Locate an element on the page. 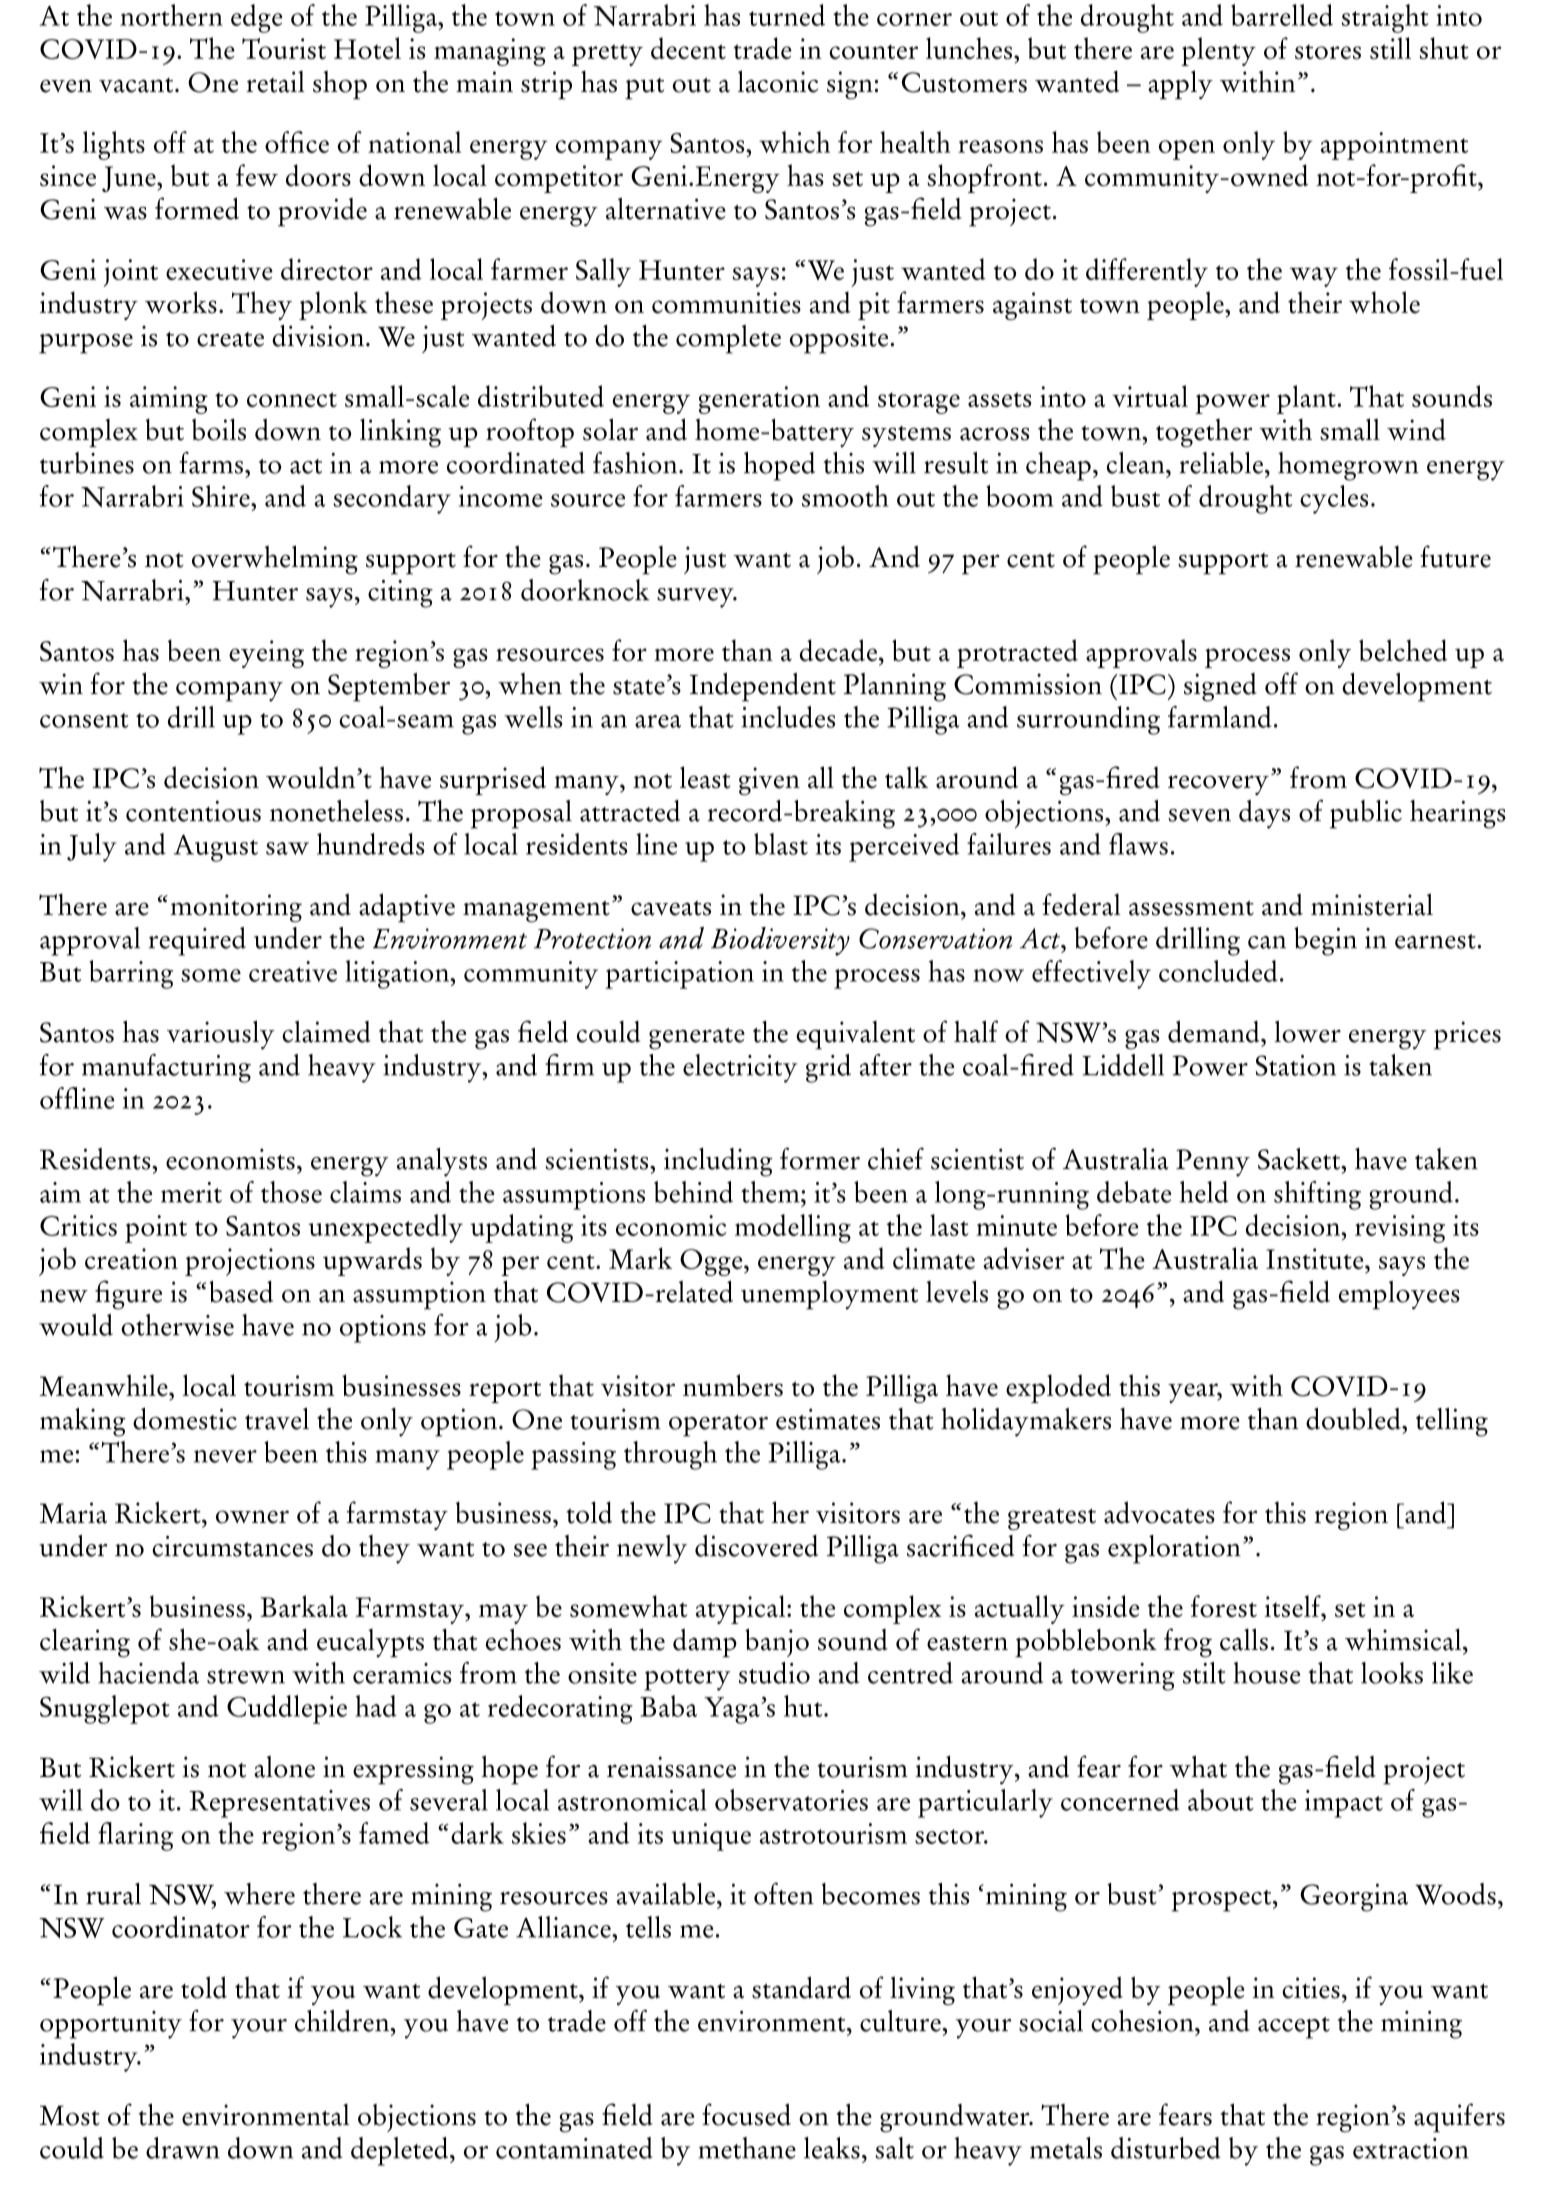 The height and width of the image is (2191, 1550). Station is located at coordinates (1296, 1065).
